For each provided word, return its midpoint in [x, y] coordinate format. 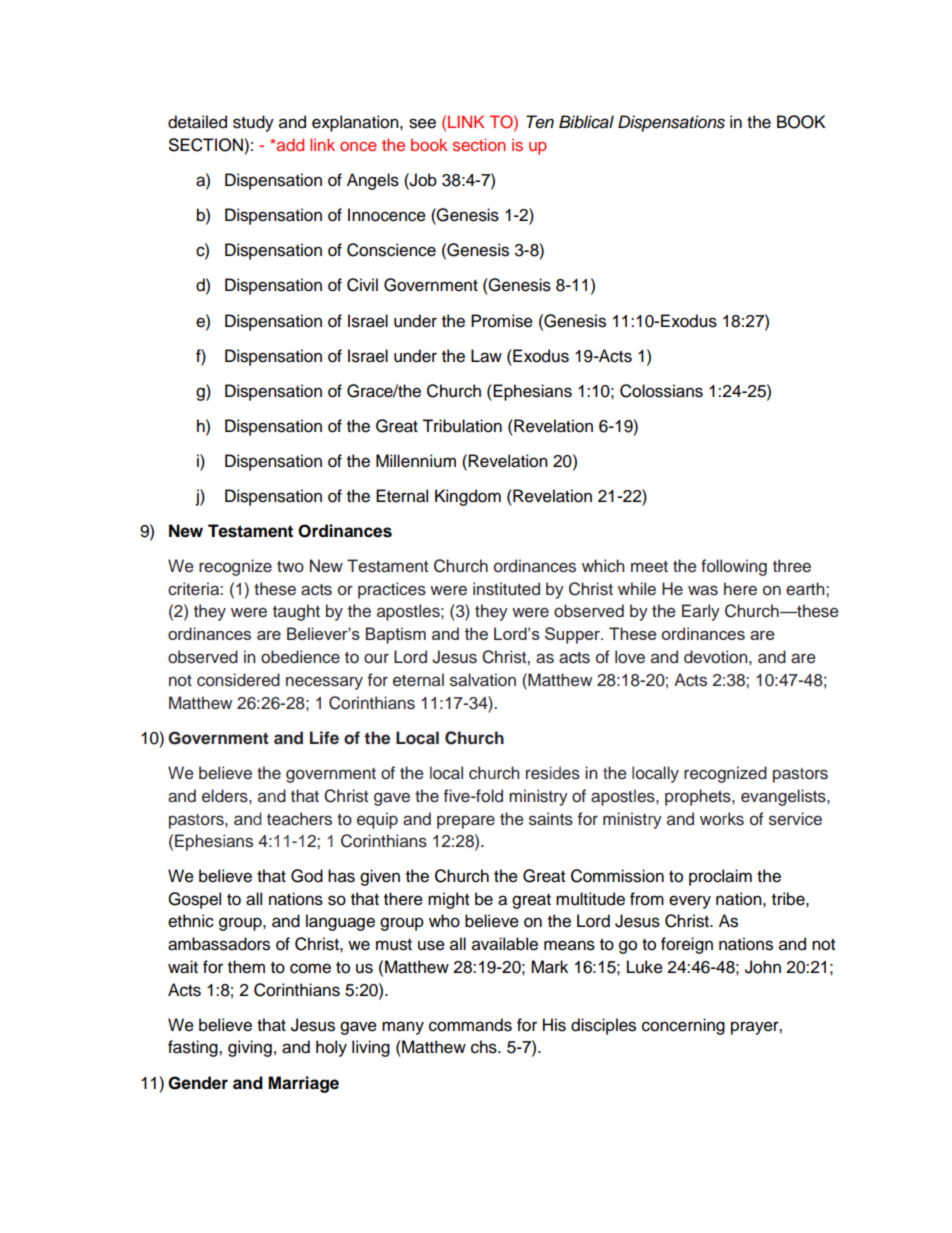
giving [250, 1048]
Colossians [661, 391]
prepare [466, 822]
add [289, 144]
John [763, 967]
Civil [362, 285]
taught [296, 612]
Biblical [586, 122]
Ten [540, 122]
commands [470, 1025]
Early [701, 612]
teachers [299, 819]
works [722, 819]
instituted [506, 589]
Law [486, 356]
